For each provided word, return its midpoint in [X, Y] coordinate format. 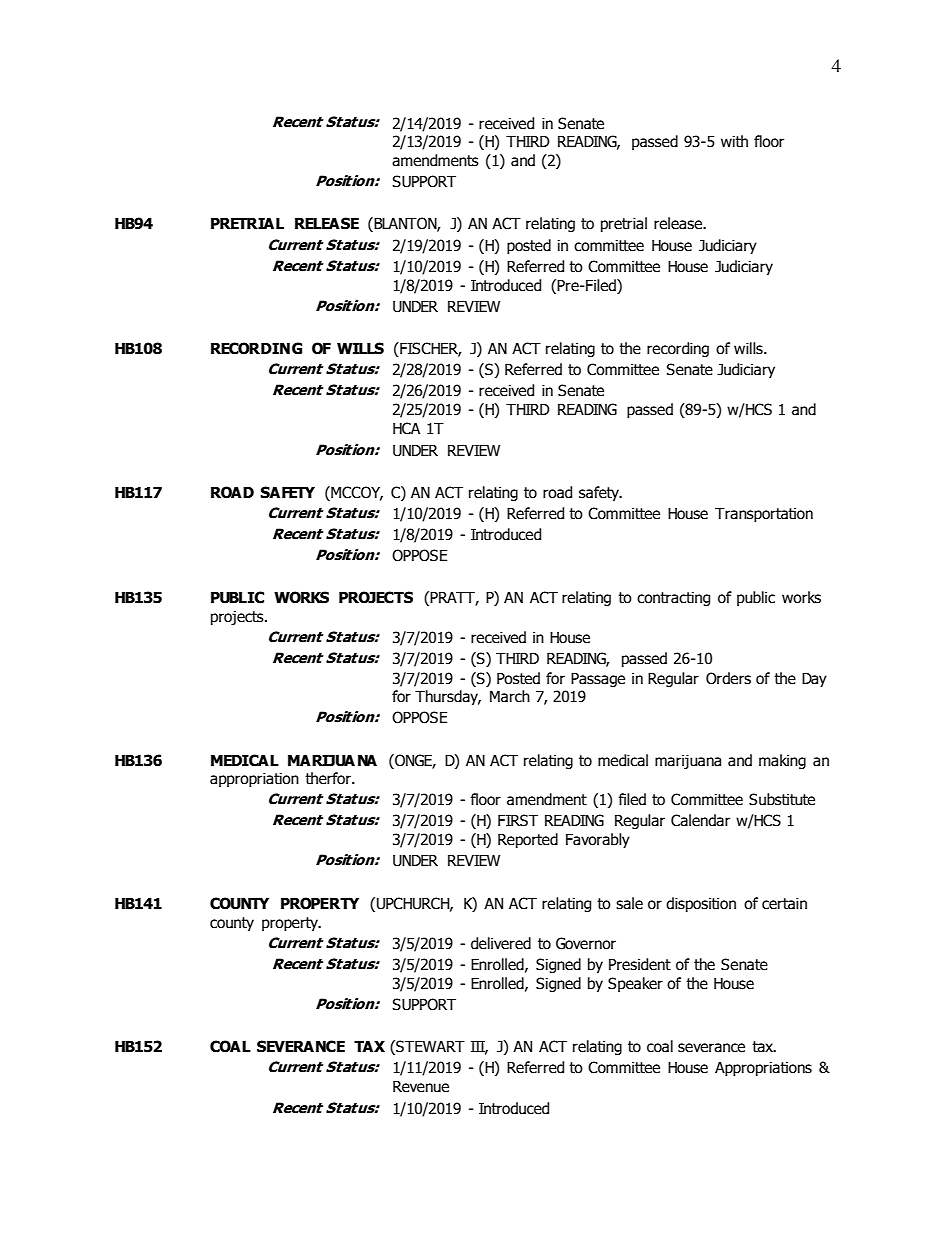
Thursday [448, 697]
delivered [501, 943]
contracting [673, 599]
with [734, 141]
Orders [728, 678]
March [510, 696]
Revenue [421, 1087]
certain [784, 904]
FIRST [518, 820]
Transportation [764, 515]
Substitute [782, 799]
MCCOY [356, 493]
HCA [406, 428]
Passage [598, 680]
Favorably [598, 840]
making [782, 761]
